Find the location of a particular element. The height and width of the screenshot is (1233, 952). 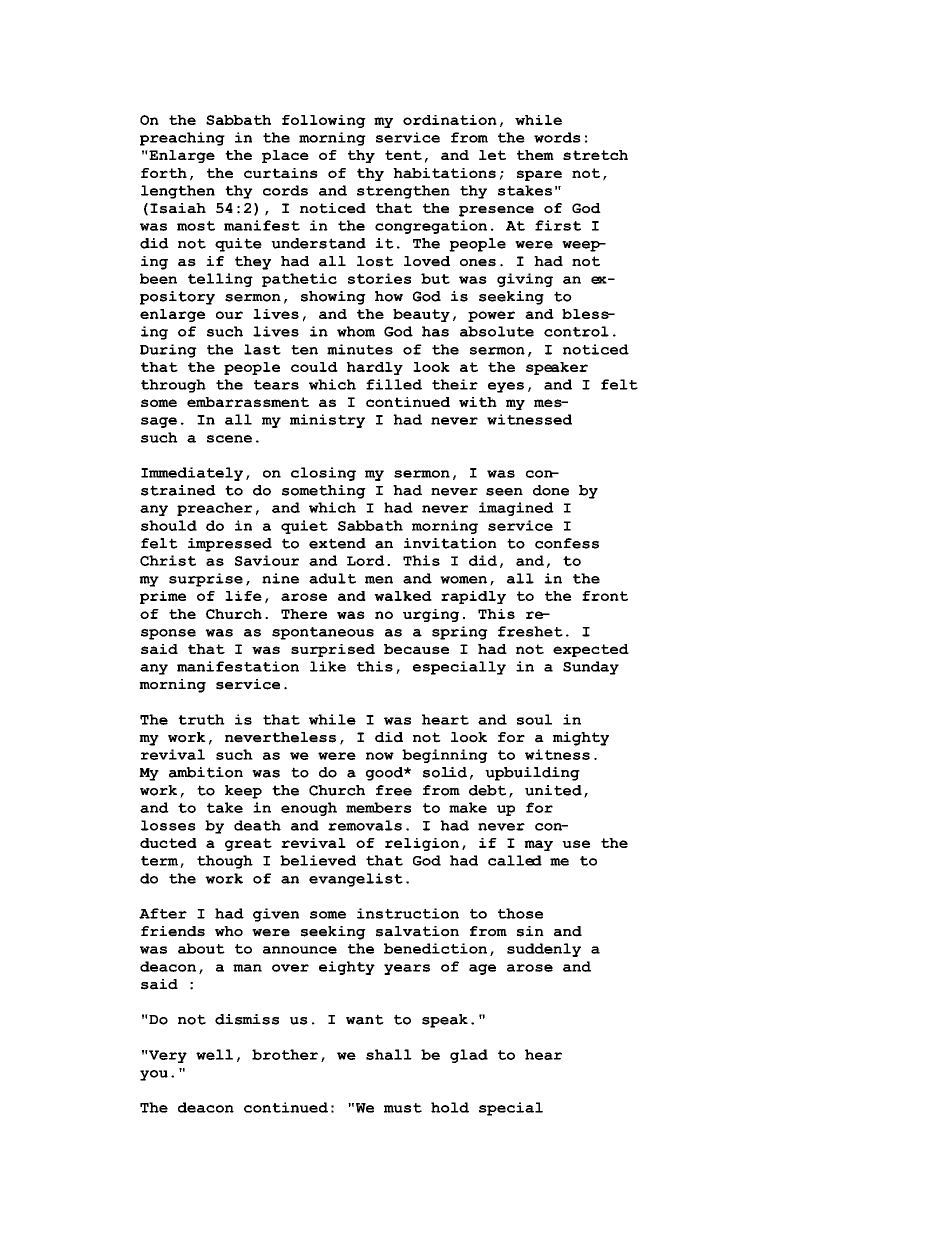

ambition is located at coordinates (206, 772).
